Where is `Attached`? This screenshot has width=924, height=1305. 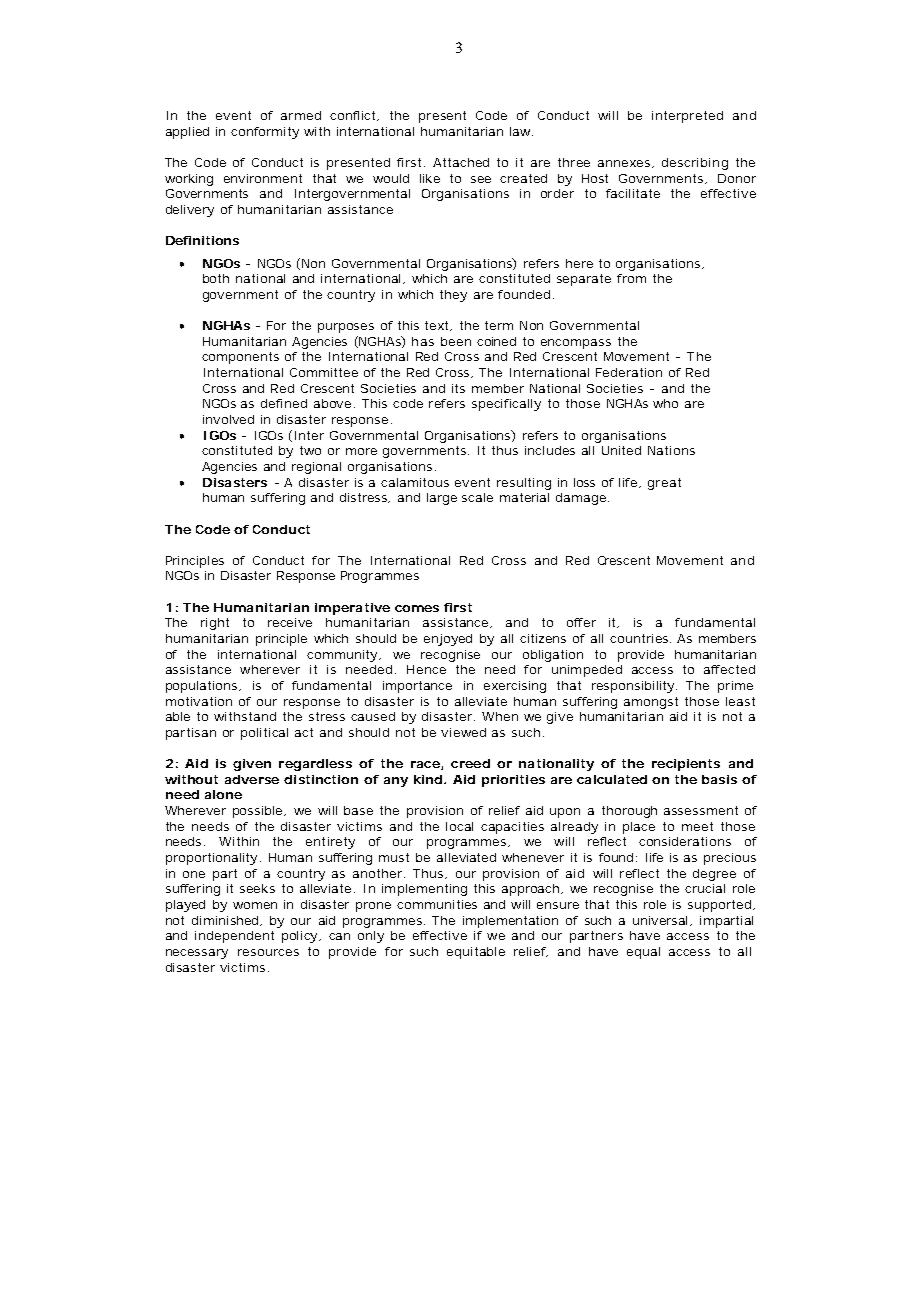 Attached is located at coordinates (461, 162).
